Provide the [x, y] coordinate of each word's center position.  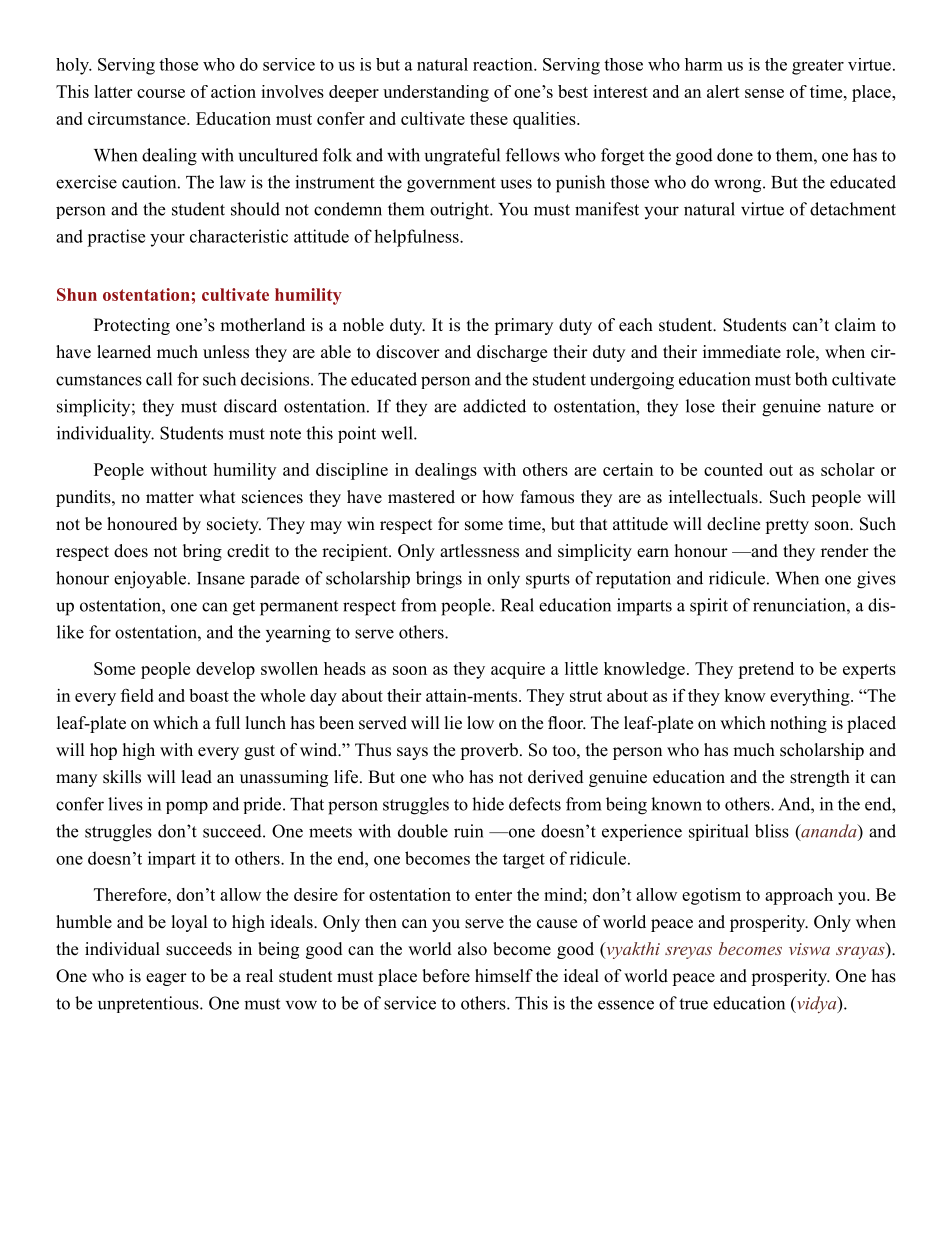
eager [166, 979]
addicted [494, 406]
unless [226, 352]
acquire [518, 670]
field [137, 695]
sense [764, 93]
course [161, 93]
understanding [436, 93]
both [811, 379]
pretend [766, 670]
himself [504, 976]
